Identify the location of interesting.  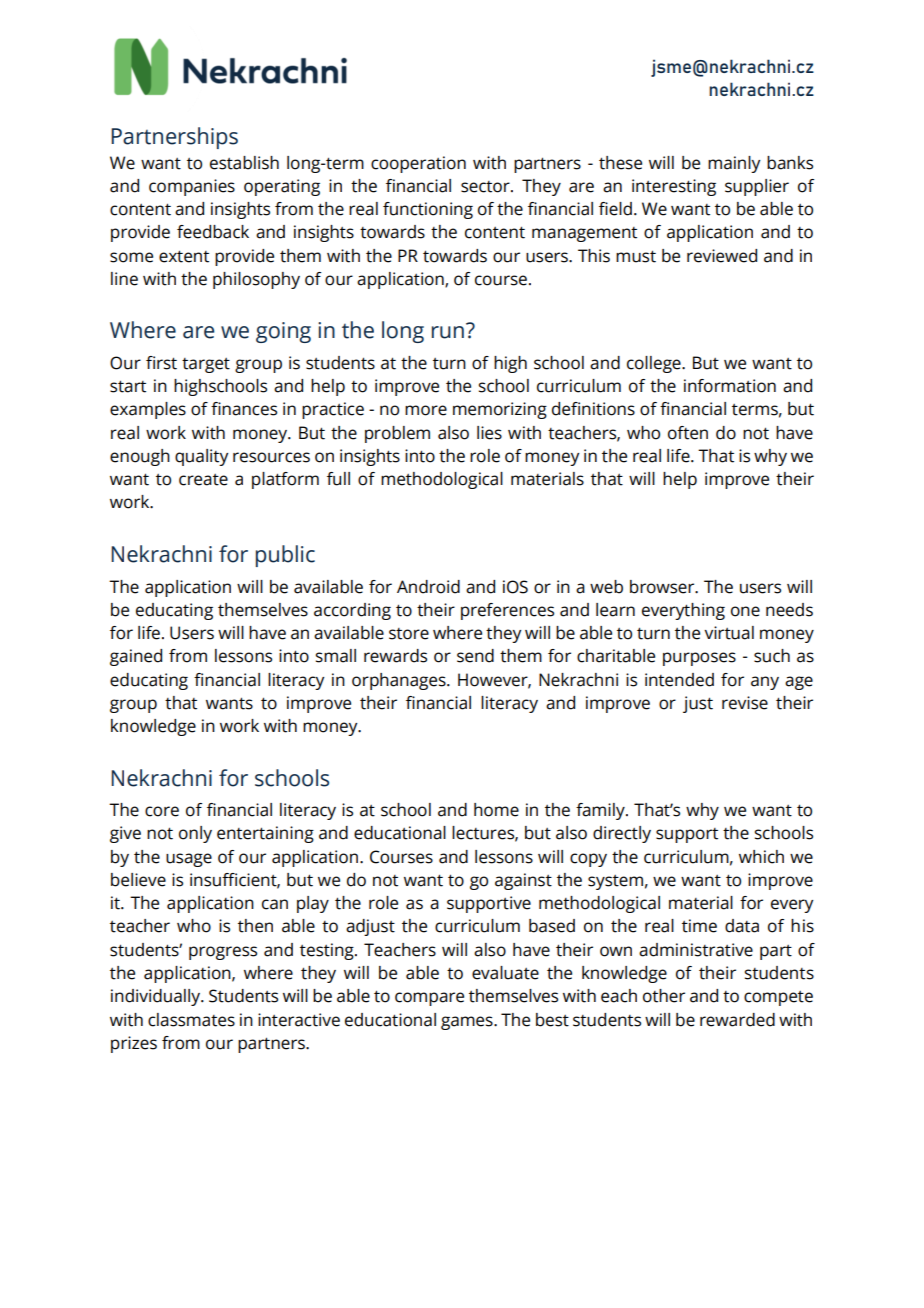
(674, 187).
